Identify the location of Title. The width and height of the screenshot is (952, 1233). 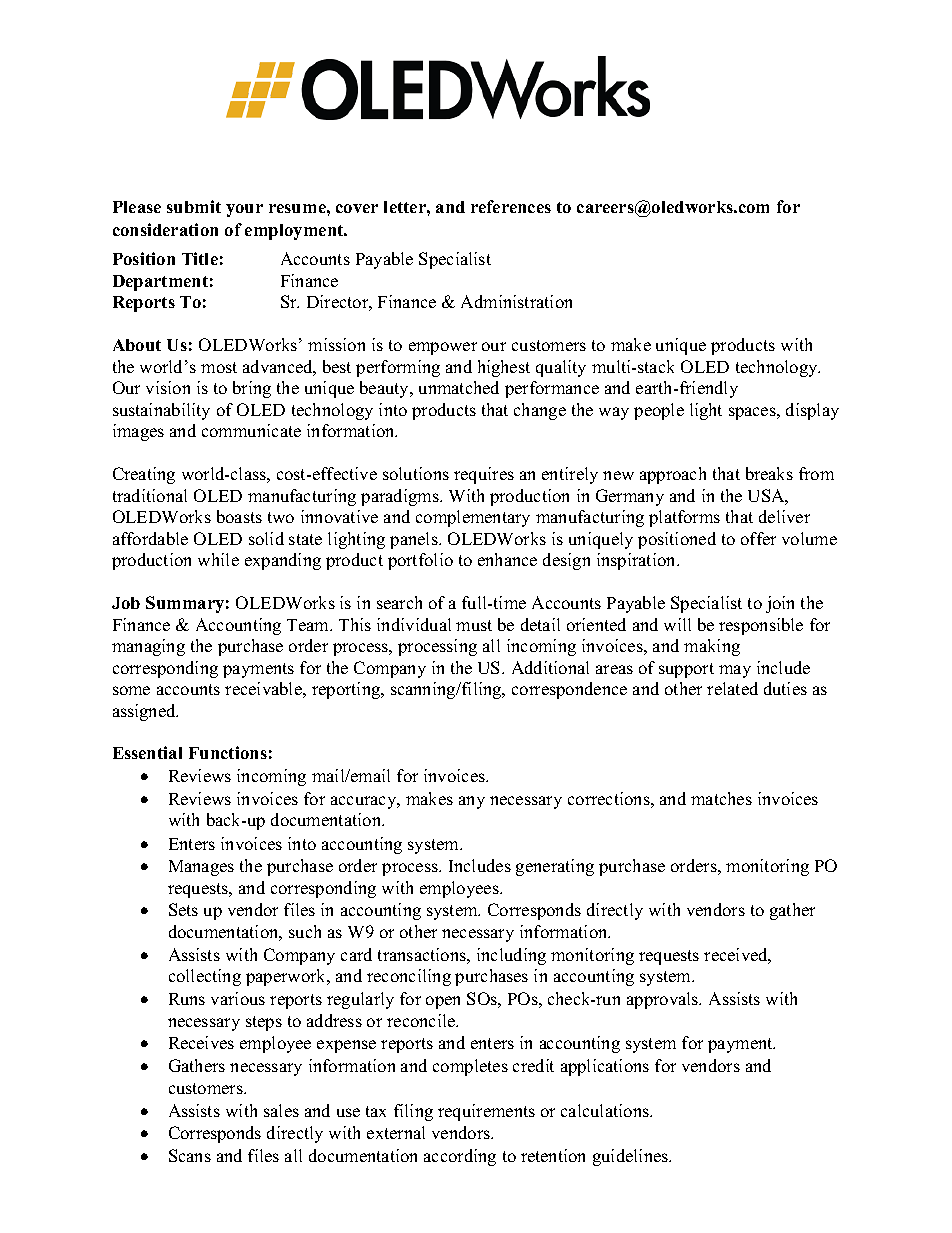
(200, 258).
